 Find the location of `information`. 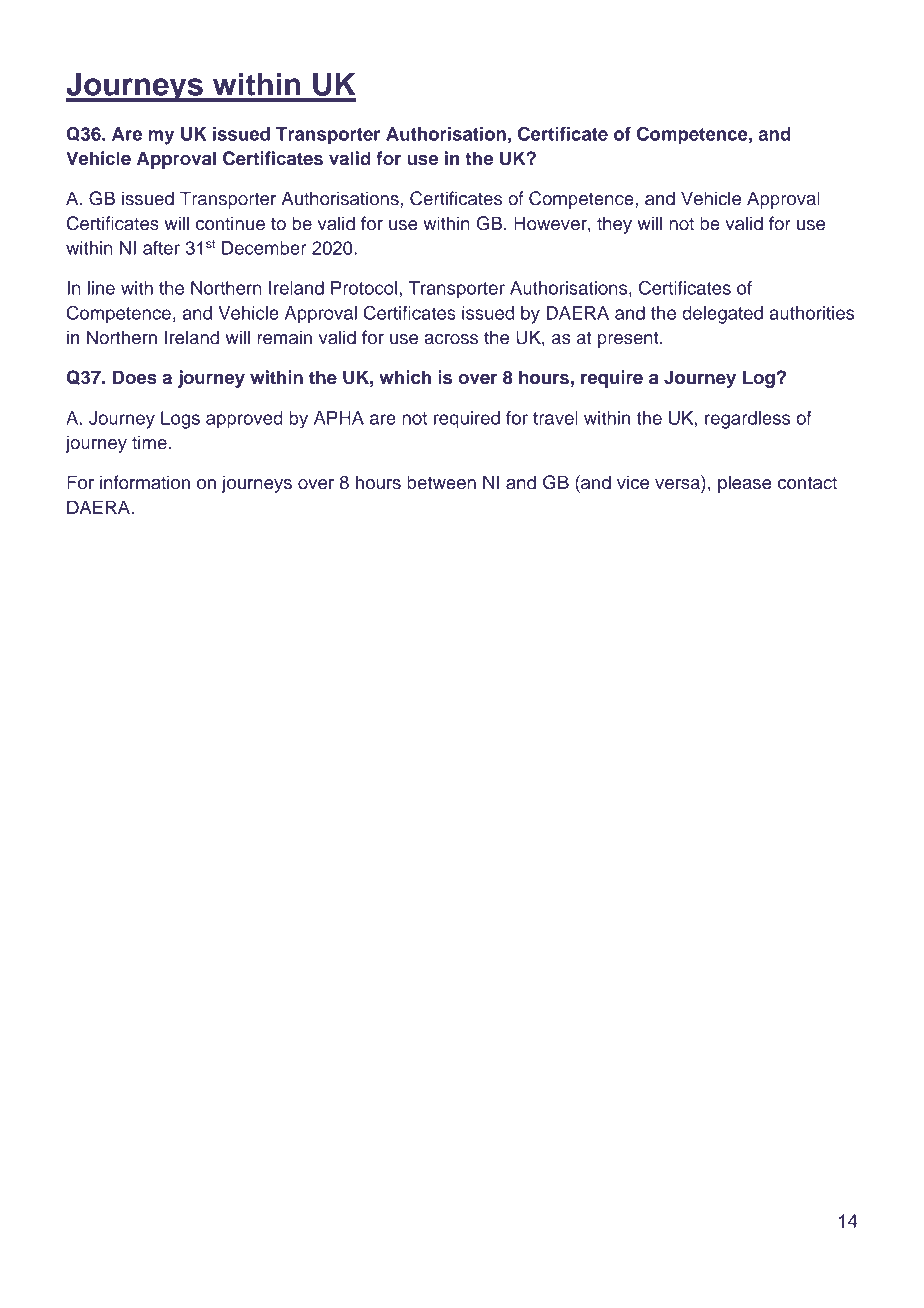

information is located at coordinates (145, 482).
